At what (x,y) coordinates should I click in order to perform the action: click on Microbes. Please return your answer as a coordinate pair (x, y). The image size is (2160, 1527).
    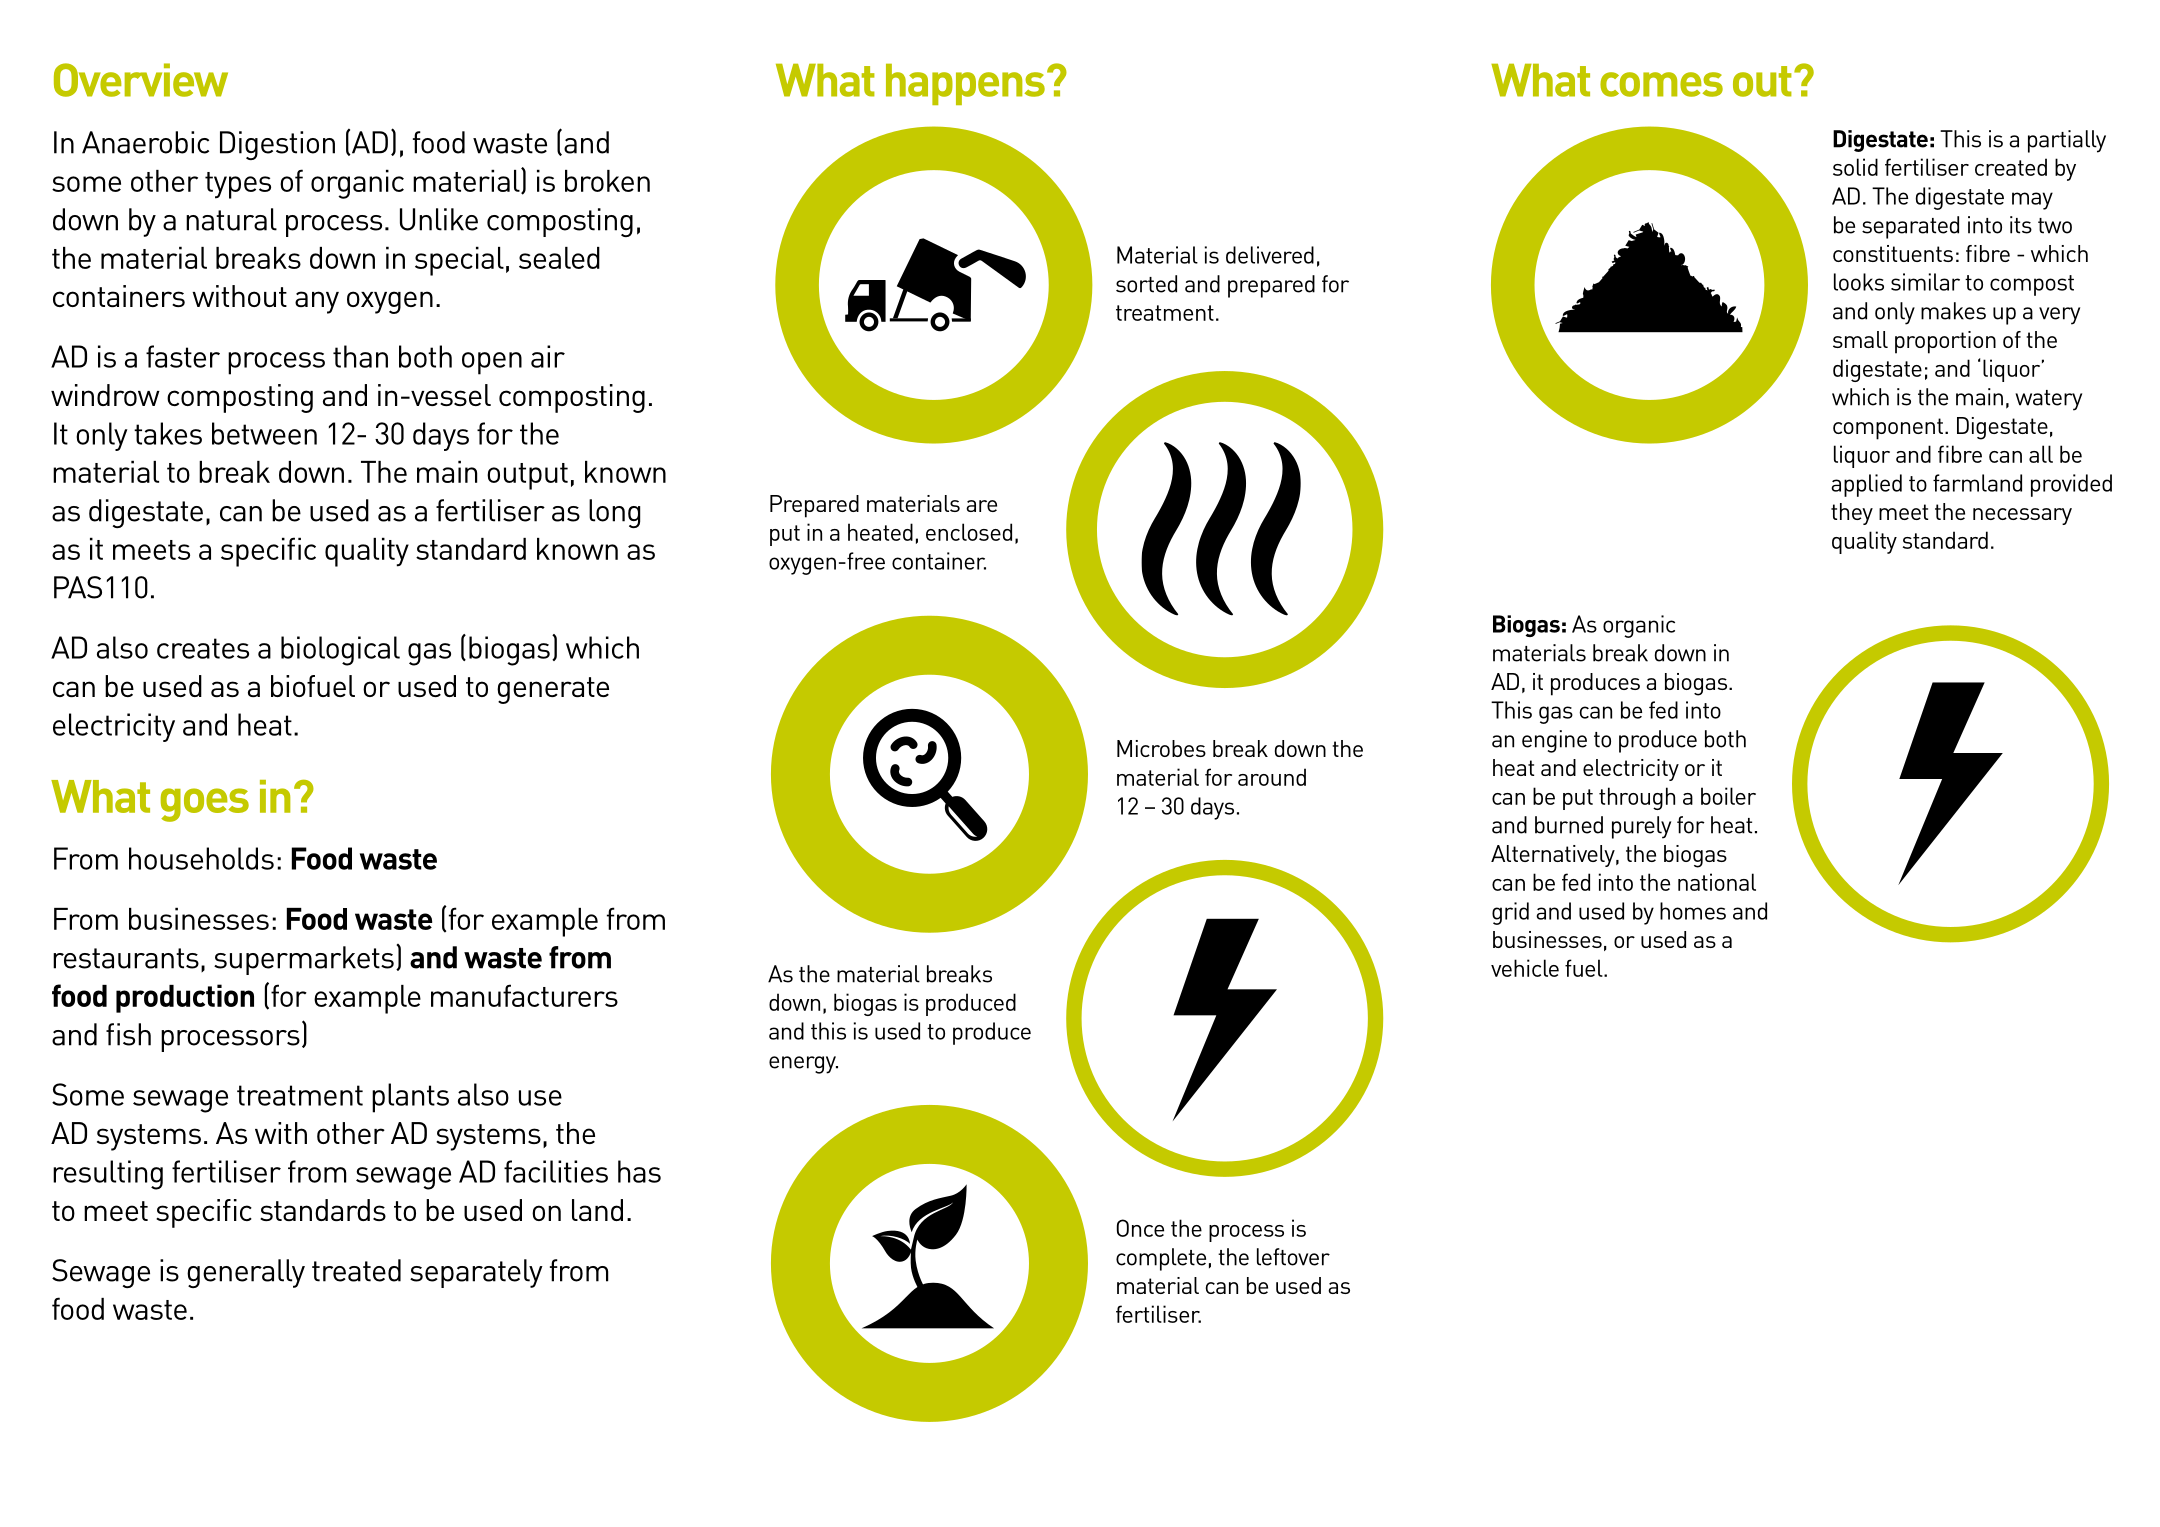
    Looking at the image, I should click on (1161, 748).
